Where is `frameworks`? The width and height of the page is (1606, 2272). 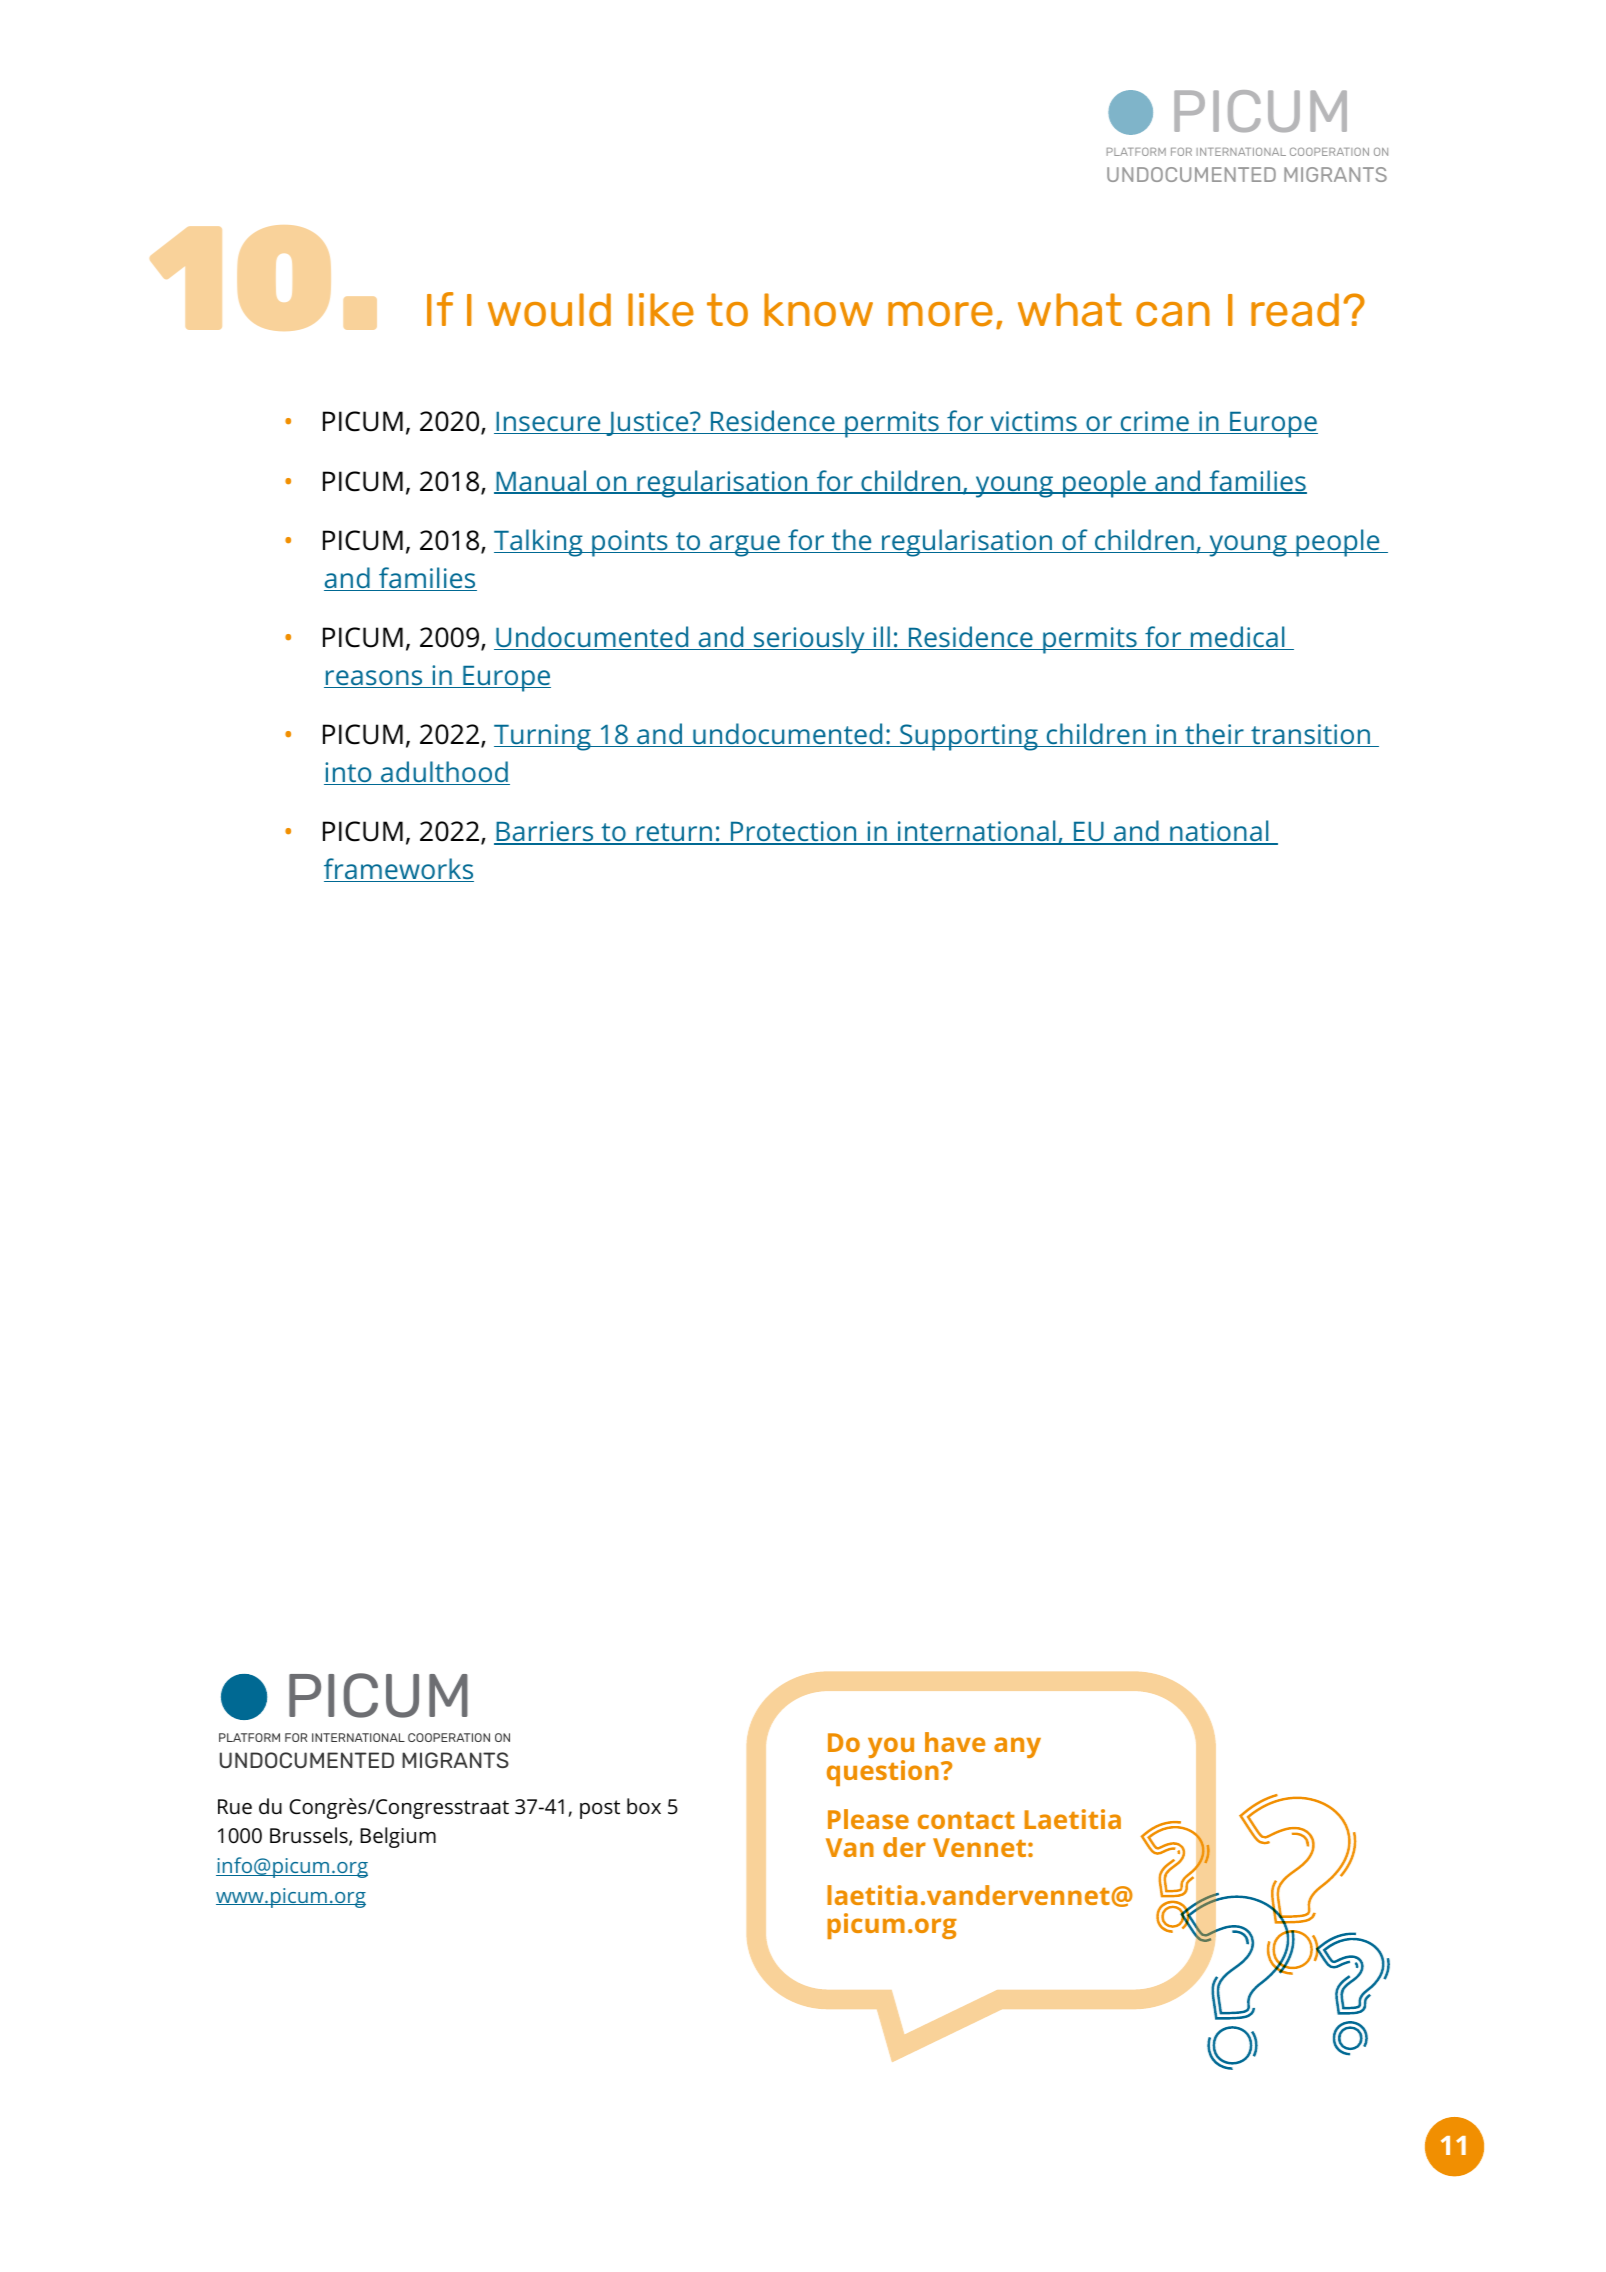
frameworks is located at coordinates (399, 870).
